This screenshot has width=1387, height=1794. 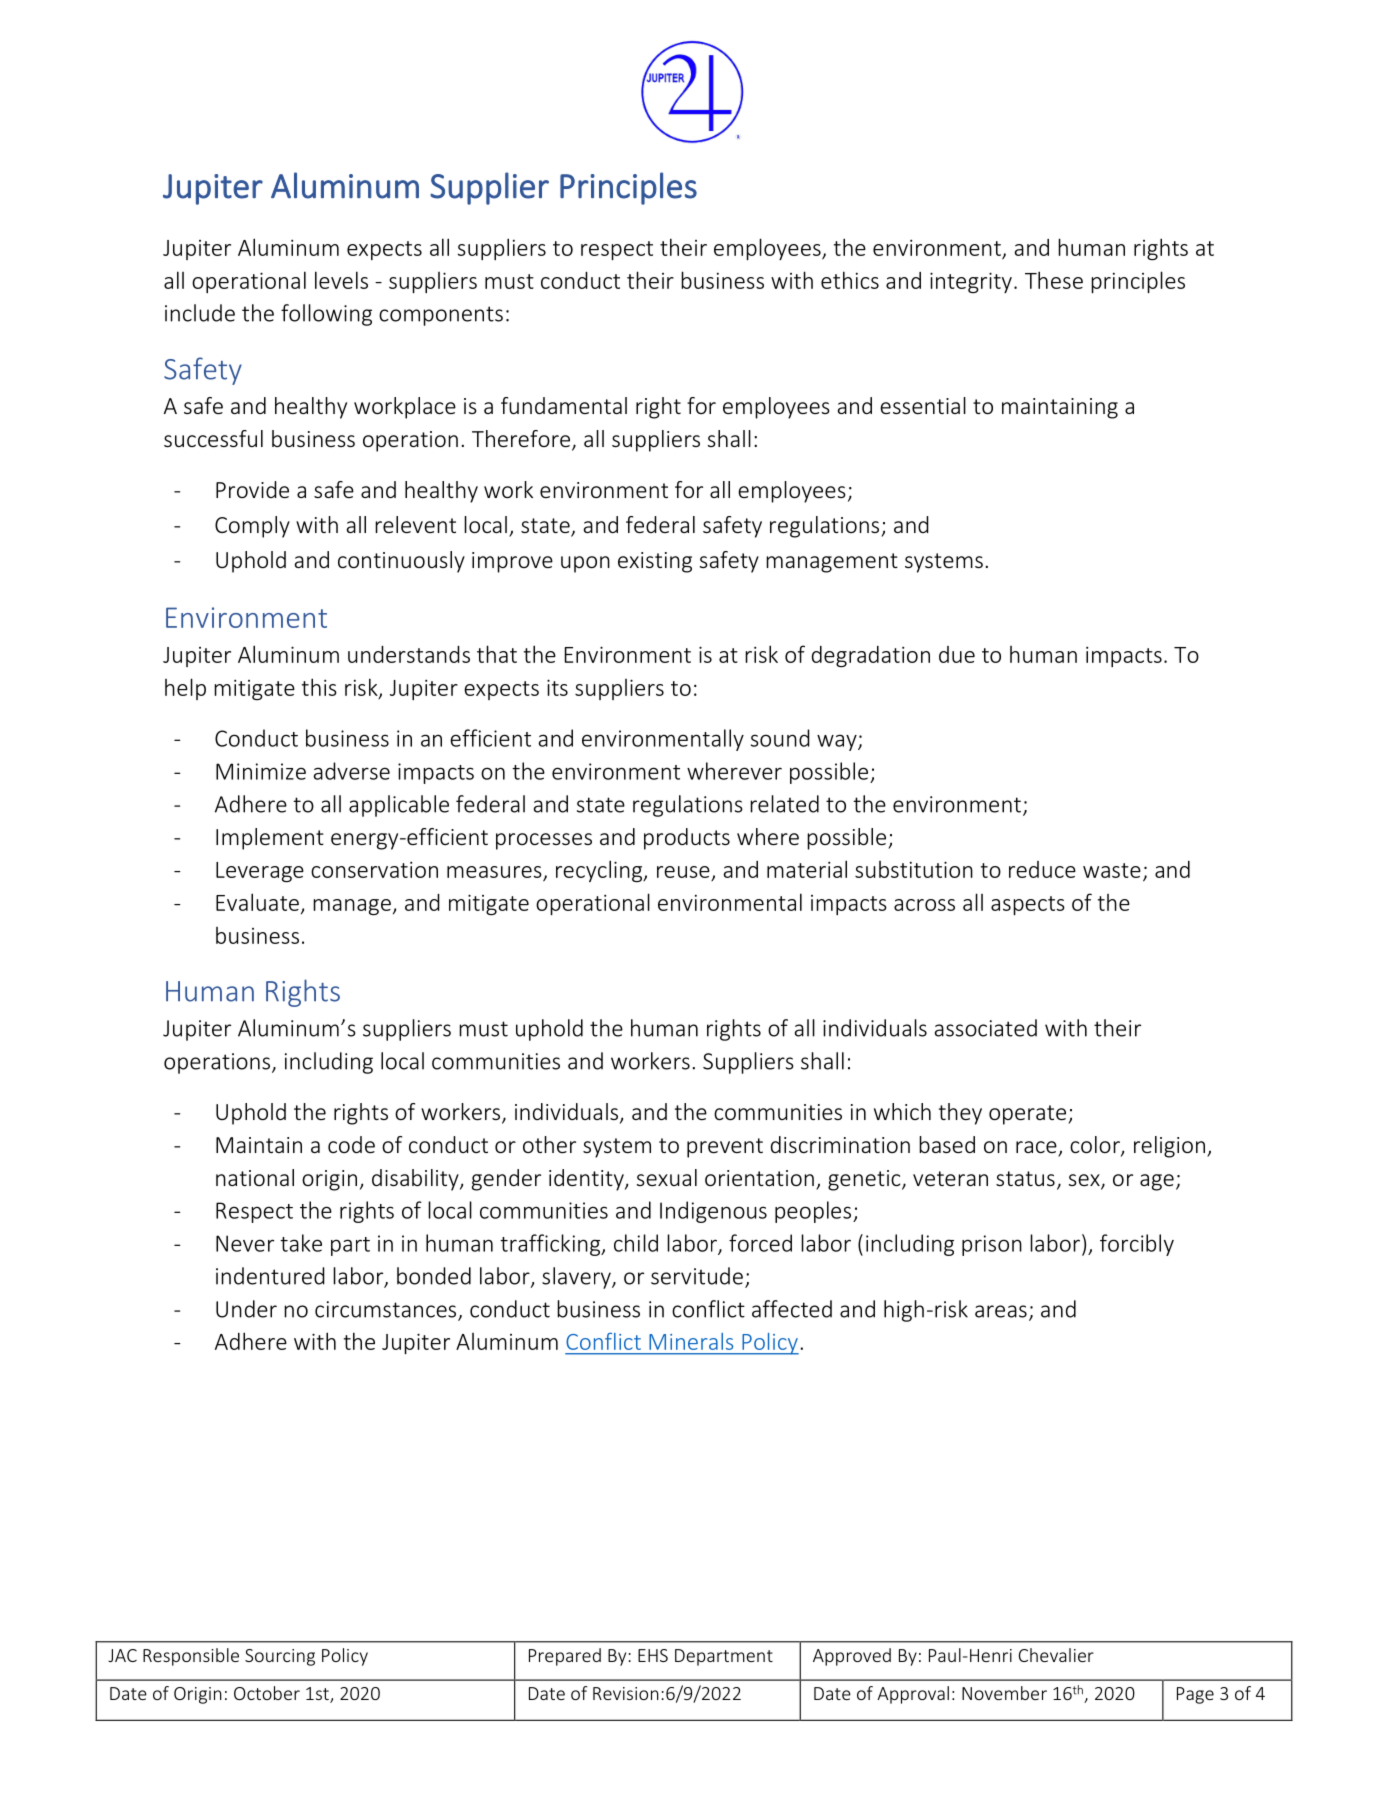 I want to click on fundamental, so click(x=564, y=405).
